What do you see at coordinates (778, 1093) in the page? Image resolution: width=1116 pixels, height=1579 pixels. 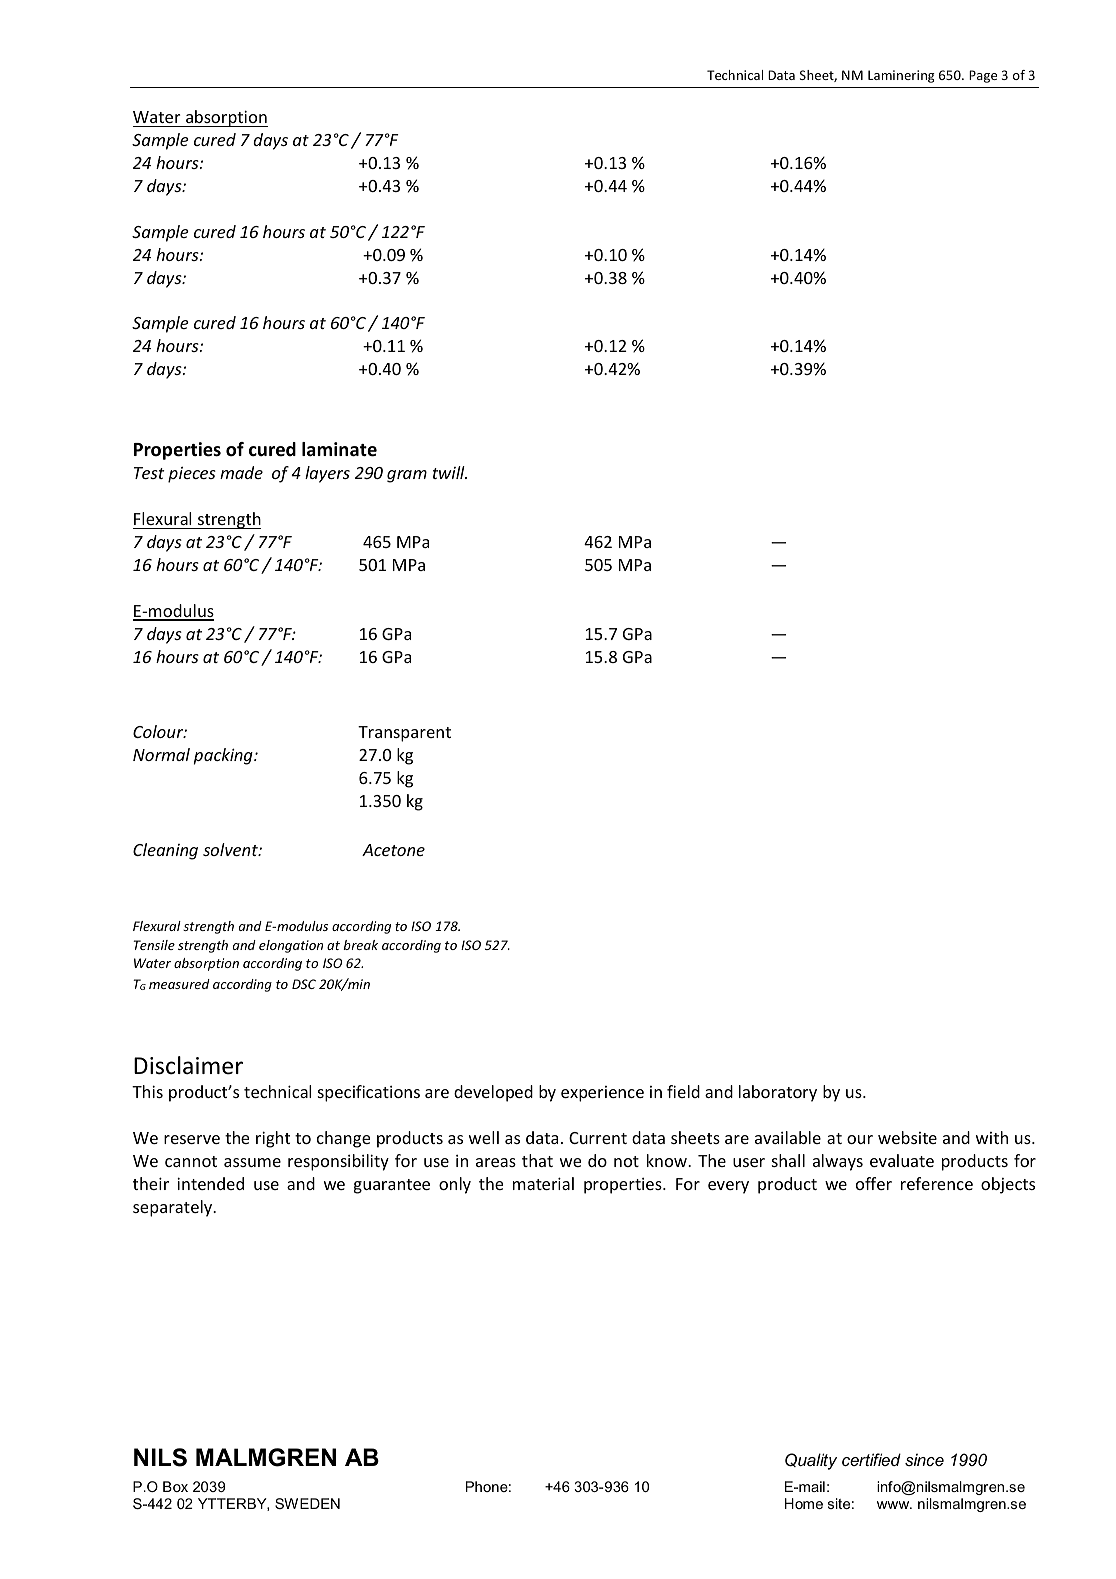 I see `laboratory` at bounding box center [778, 1093].
